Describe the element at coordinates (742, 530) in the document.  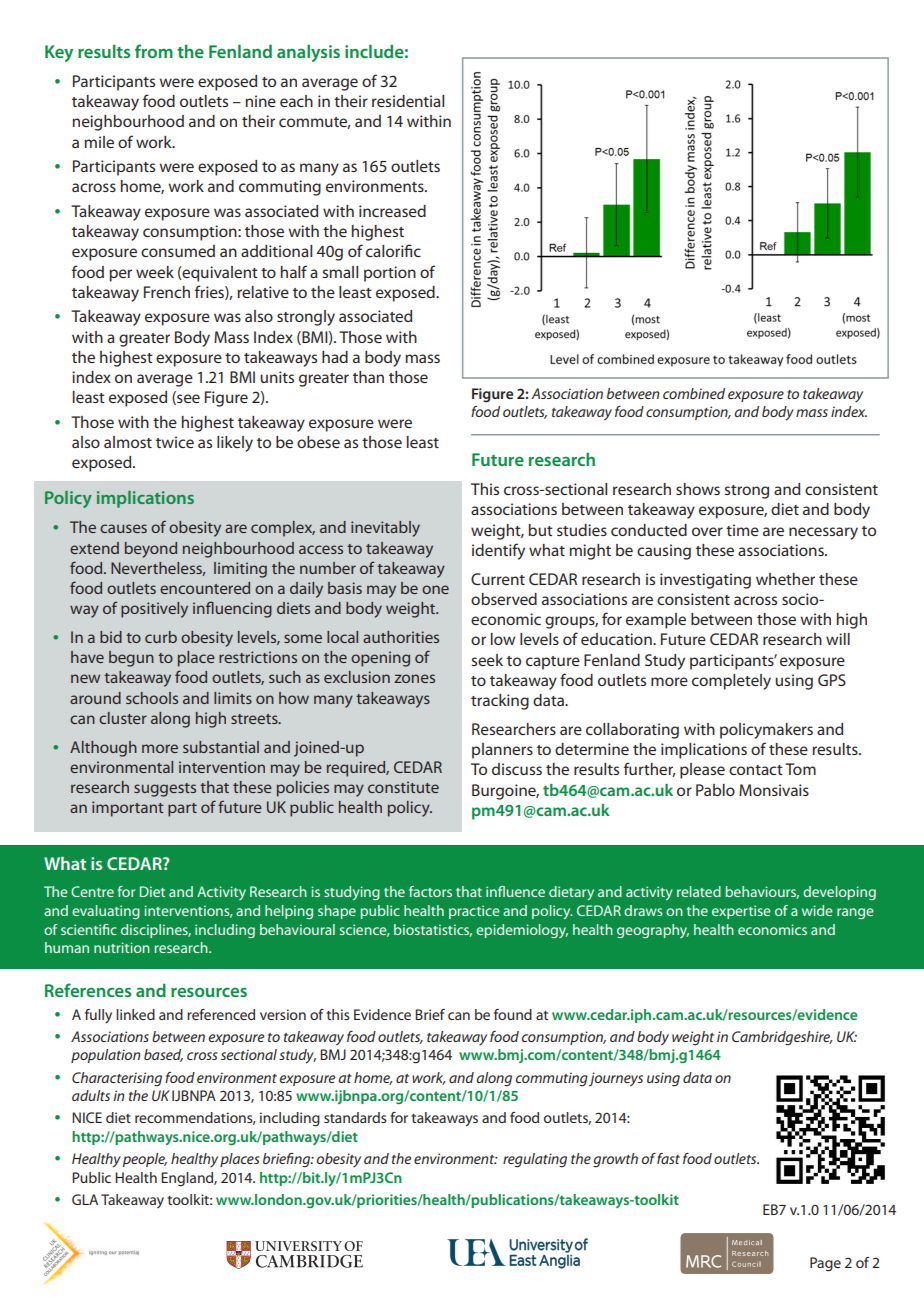
I see `time` at that location.
